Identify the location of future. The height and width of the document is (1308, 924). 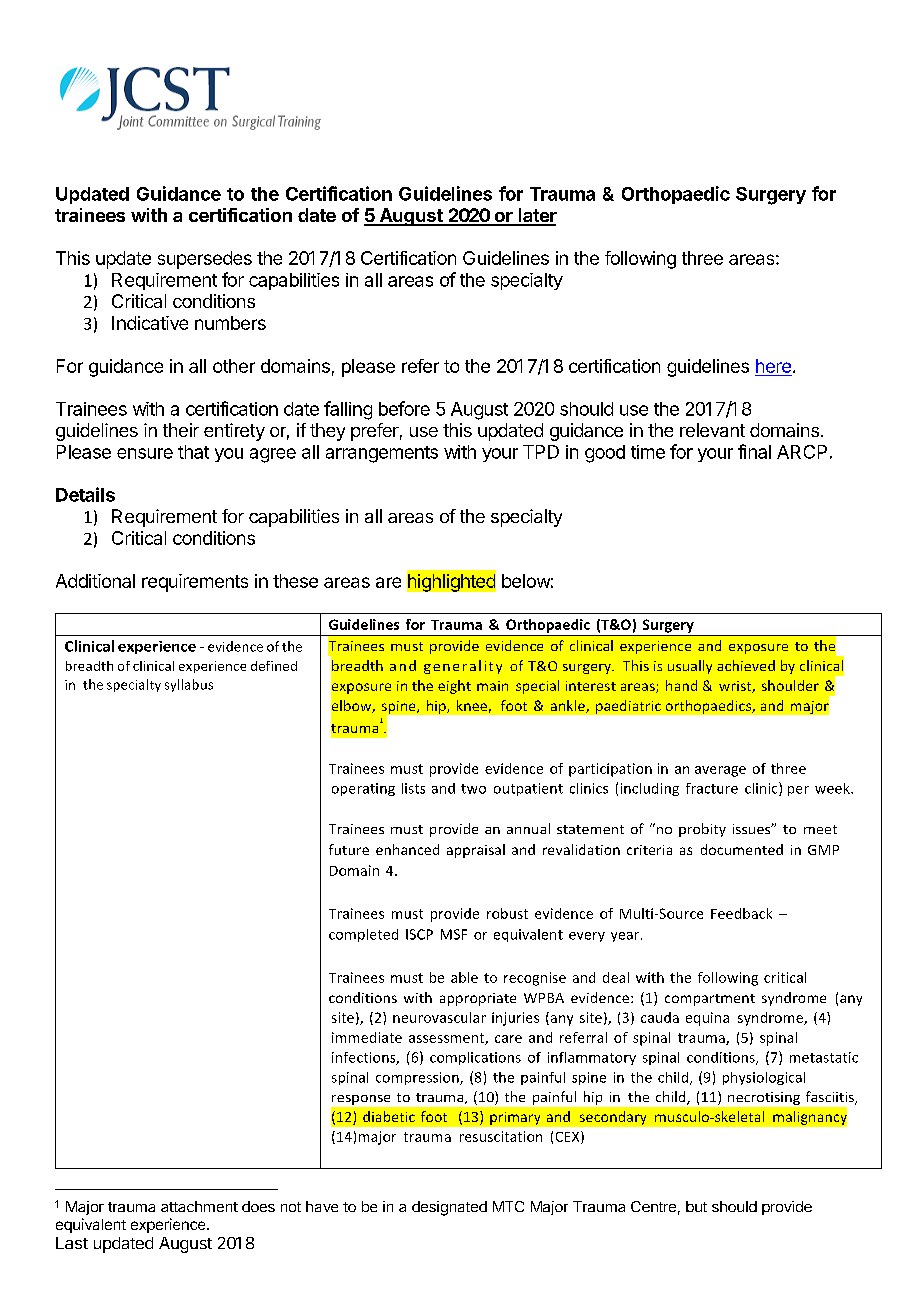
(349, 849).
